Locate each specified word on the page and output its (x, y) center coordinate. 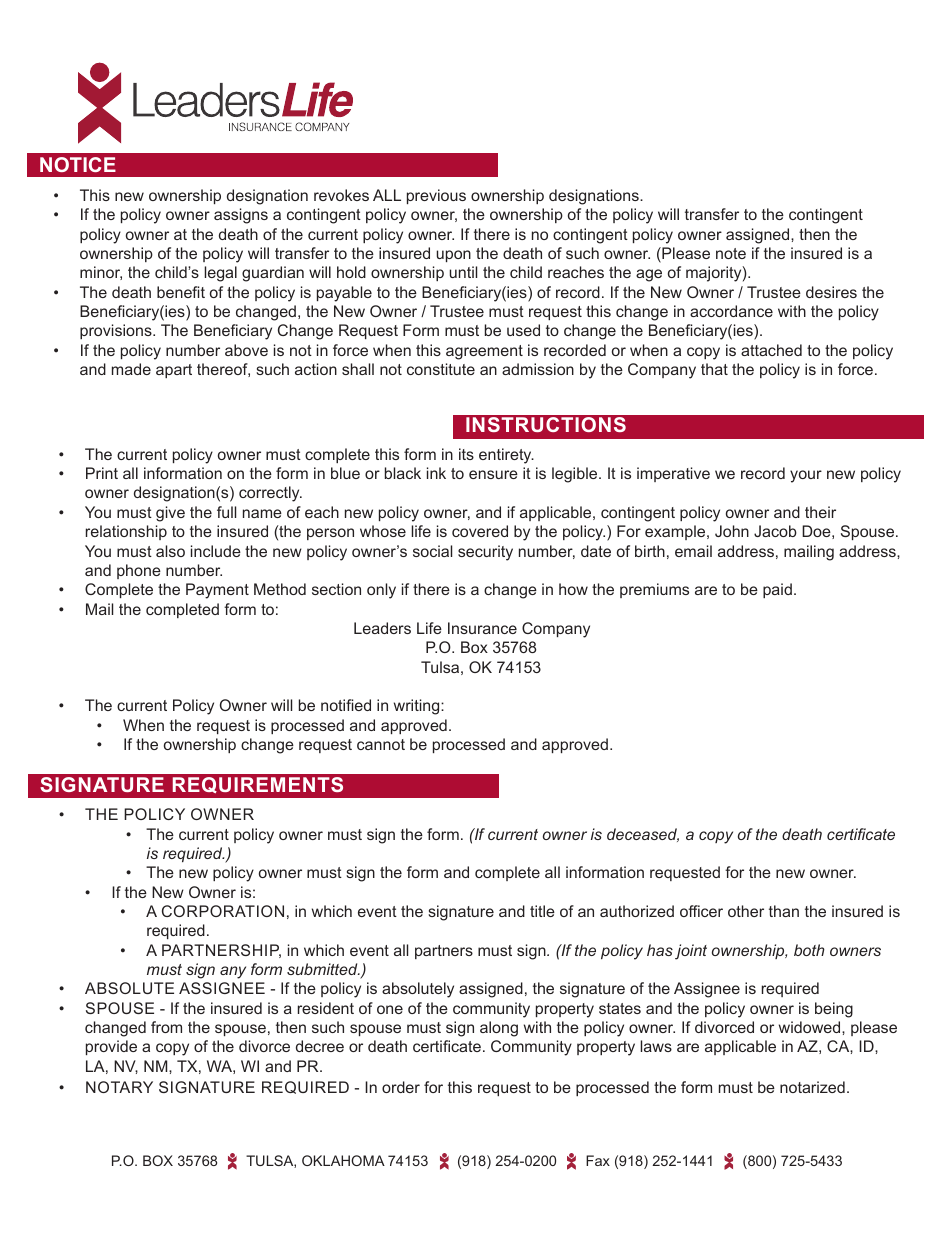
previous (436, 196)
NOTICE (78, 164)
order (401, 1087)
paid (777, 590)
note (731, 253)
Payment (217, 591)
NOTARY (119, 1087)
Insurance (482, 628)
